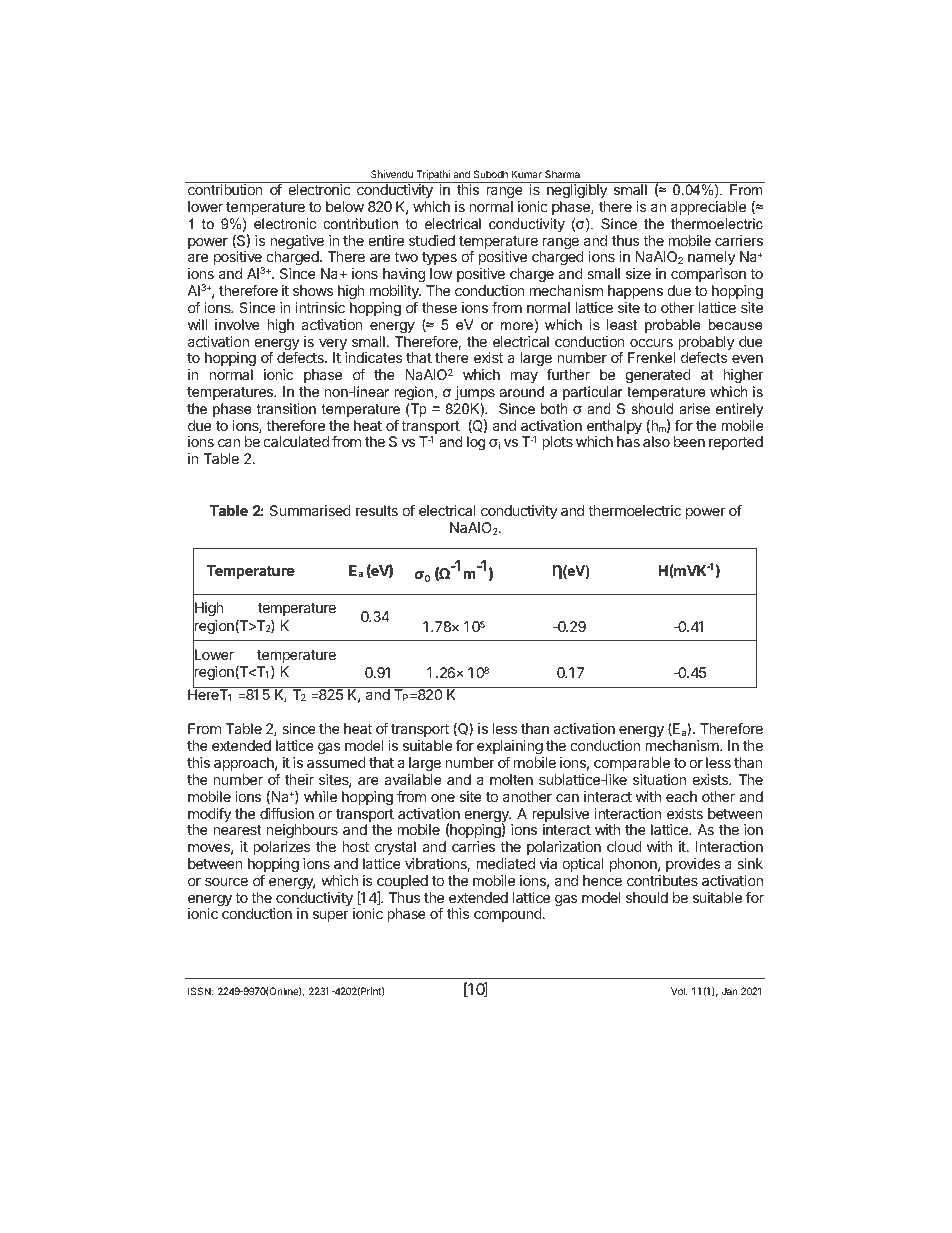  I want to click on negative, so click(297, 243).
